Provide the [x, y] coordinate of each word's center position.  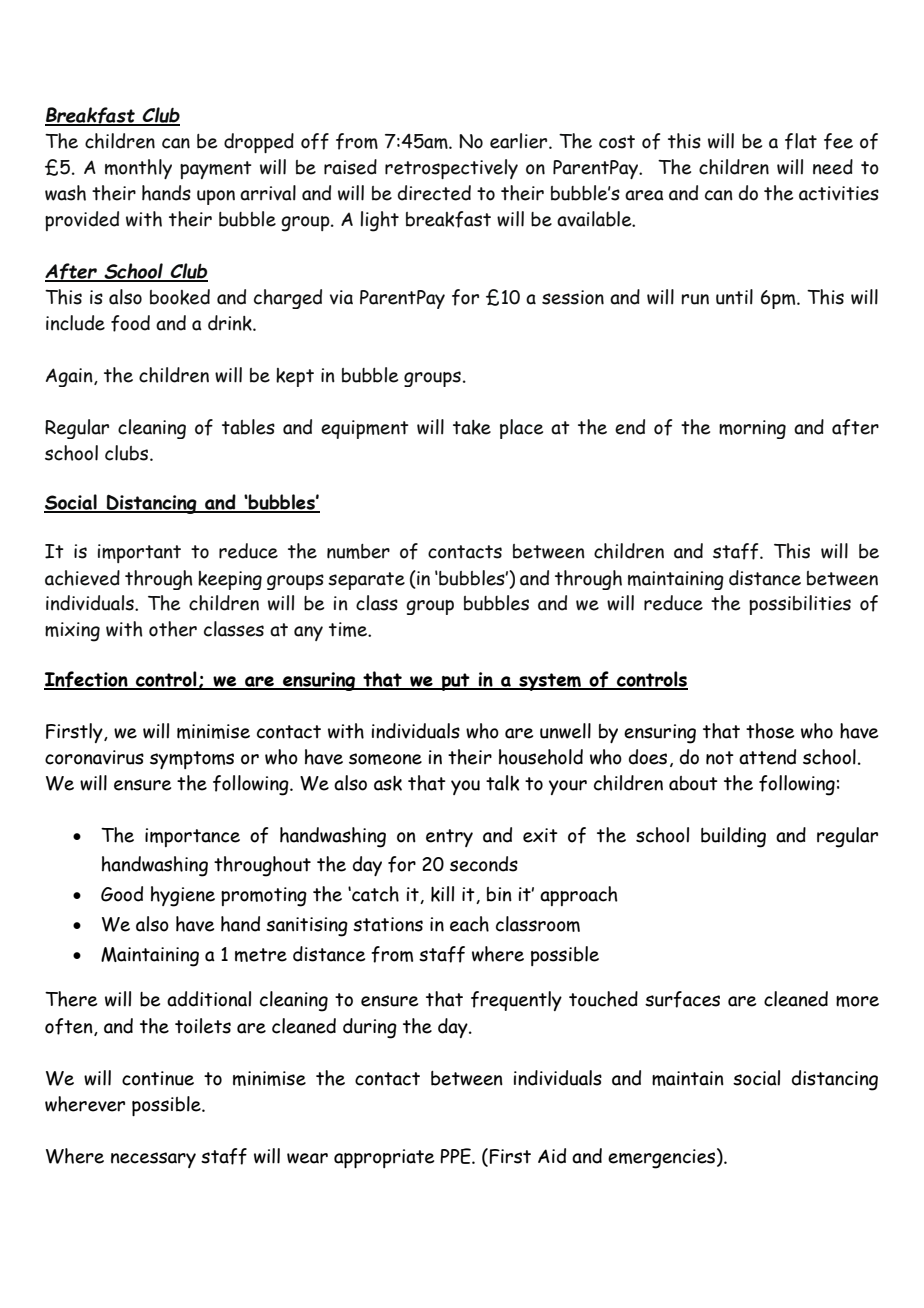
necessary [153, 1160]
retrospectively [451, 169]
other [173, 629]
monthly [138, 169]
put [456, 682]
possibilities [800, 605]
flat [801, 141]
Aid [552, 1156]
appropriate [384, 1158]
